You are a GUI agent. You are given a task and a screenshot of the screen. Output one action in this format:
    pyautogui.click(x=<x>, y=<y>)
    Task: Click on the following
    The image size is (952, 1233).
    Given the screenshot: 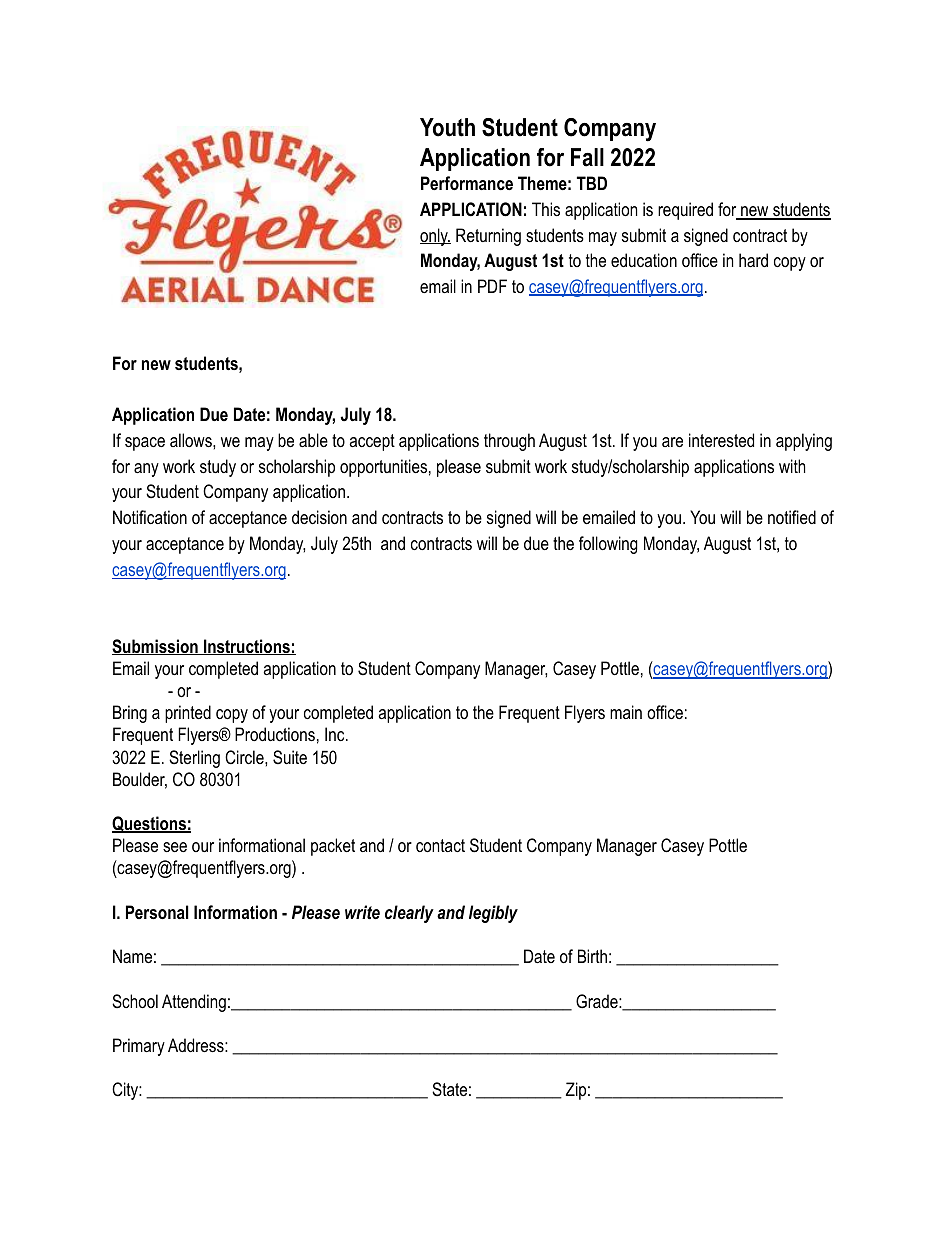 What is the action you would take?
    pyautogui.click(x=608, y=545)
